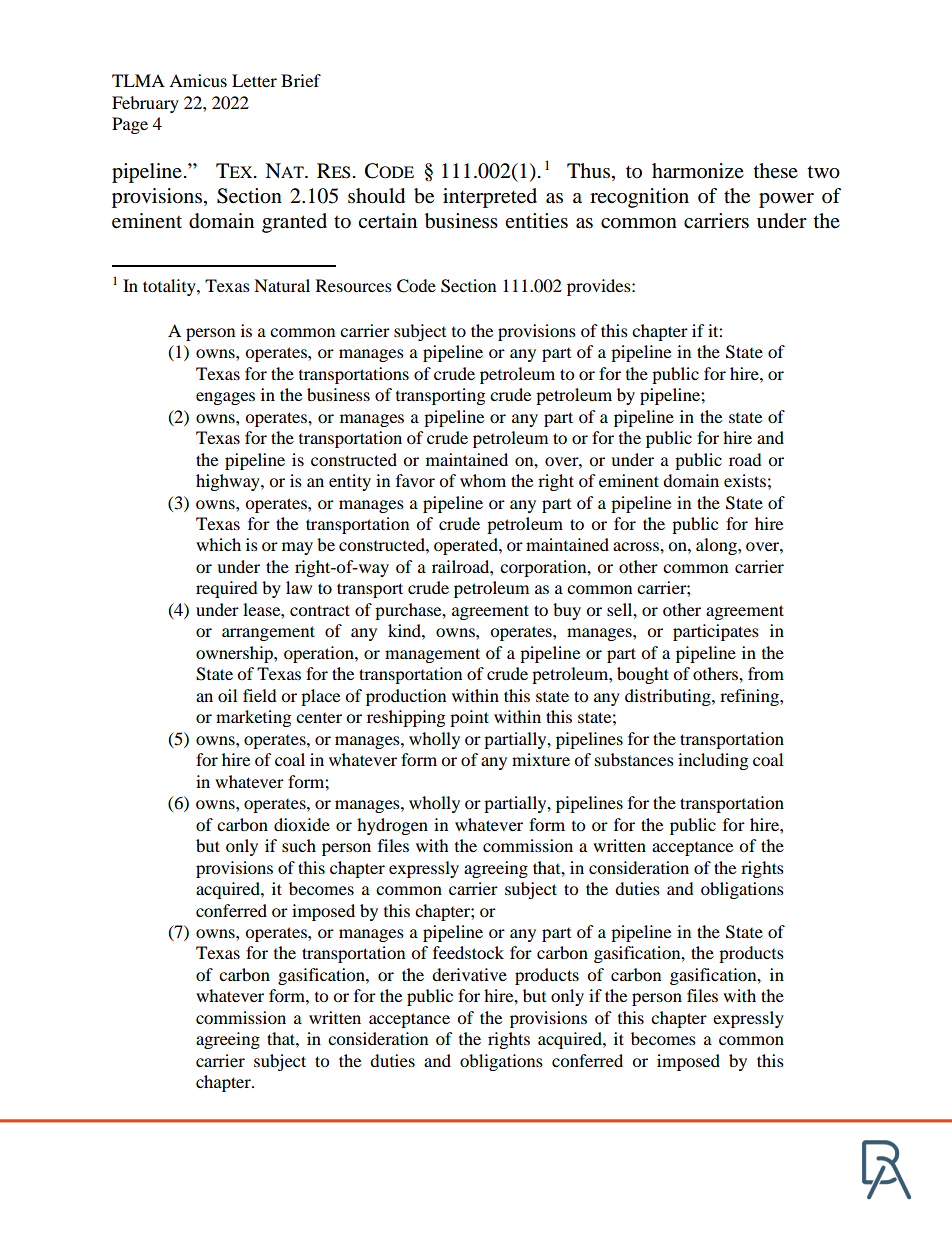 The image size is (952, 1233). Describe the element at coordinates (299, 845) in the screenshot. I see `such` at that location.
